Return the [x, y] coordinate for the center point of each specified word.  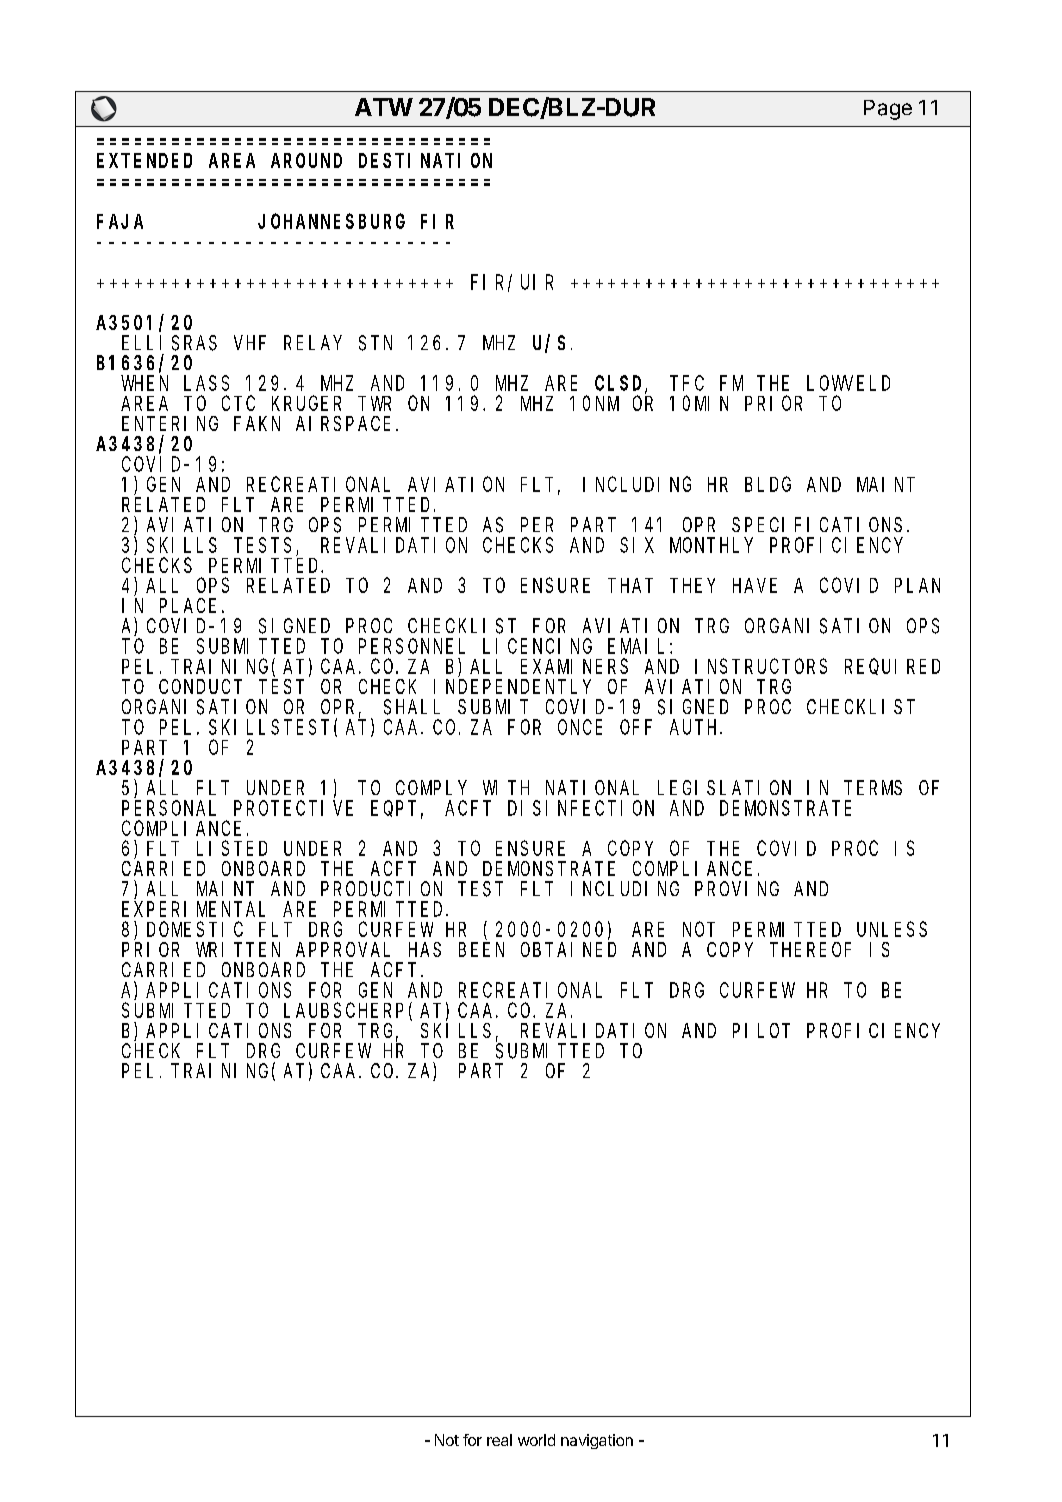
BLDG [768, 484]
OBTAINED [568, 949]
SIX [637, 545]
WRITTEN [238, 950]
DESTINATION [425, 161]
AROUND [306, 161]
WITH [506, 788]
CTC [238, 403]
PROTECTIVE [293, 808]
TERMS [873, 788]
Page [888, 110]
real [499, 1440]
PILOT [761, 1030]
